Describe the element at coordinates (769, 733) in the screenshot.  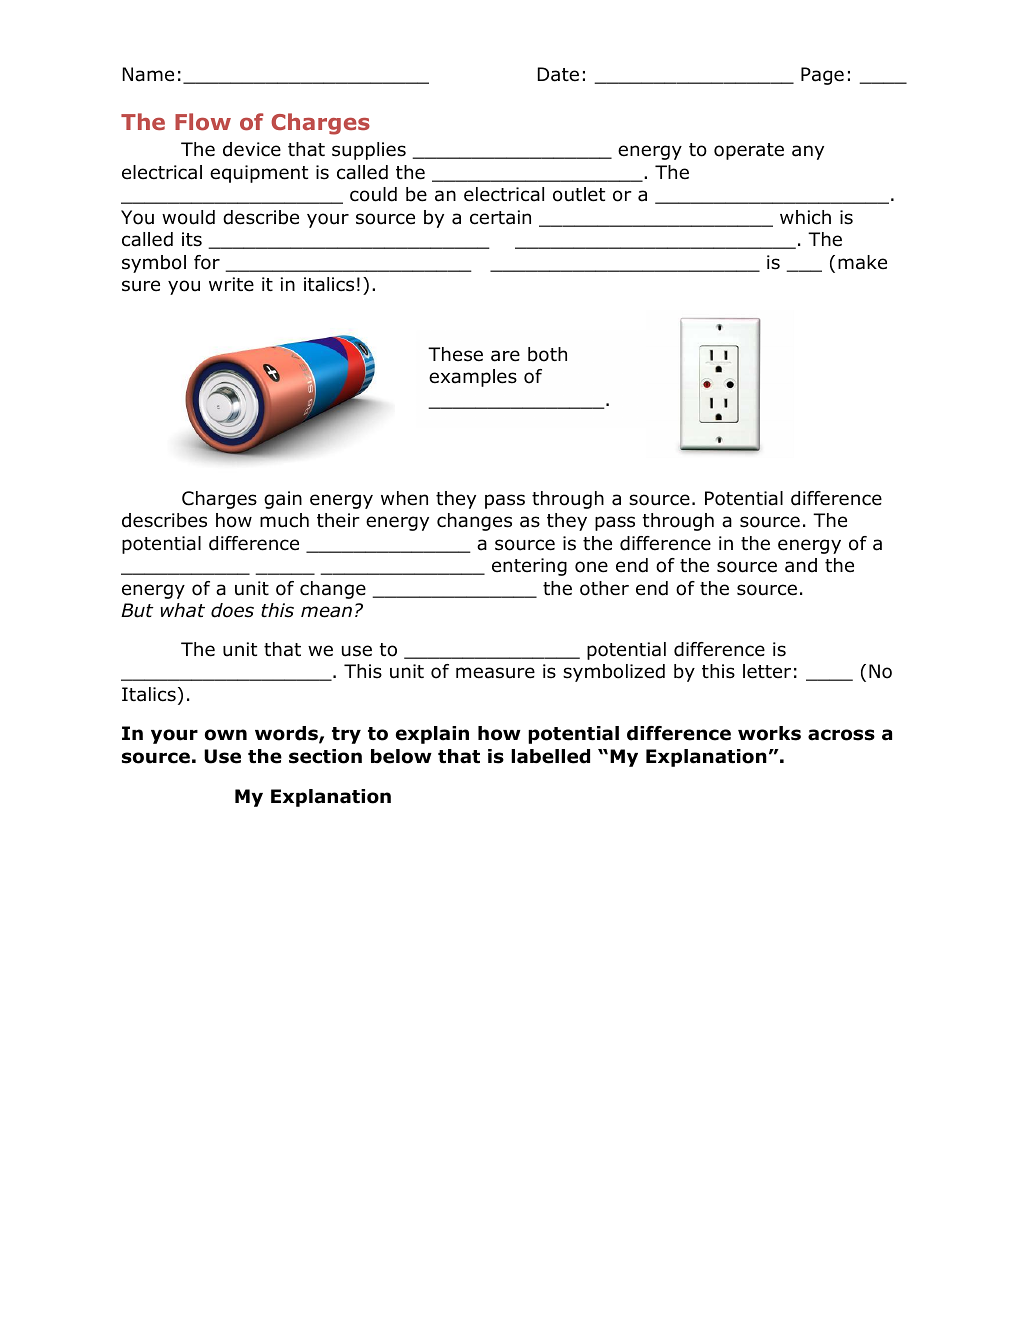
I see `works` at that location.
